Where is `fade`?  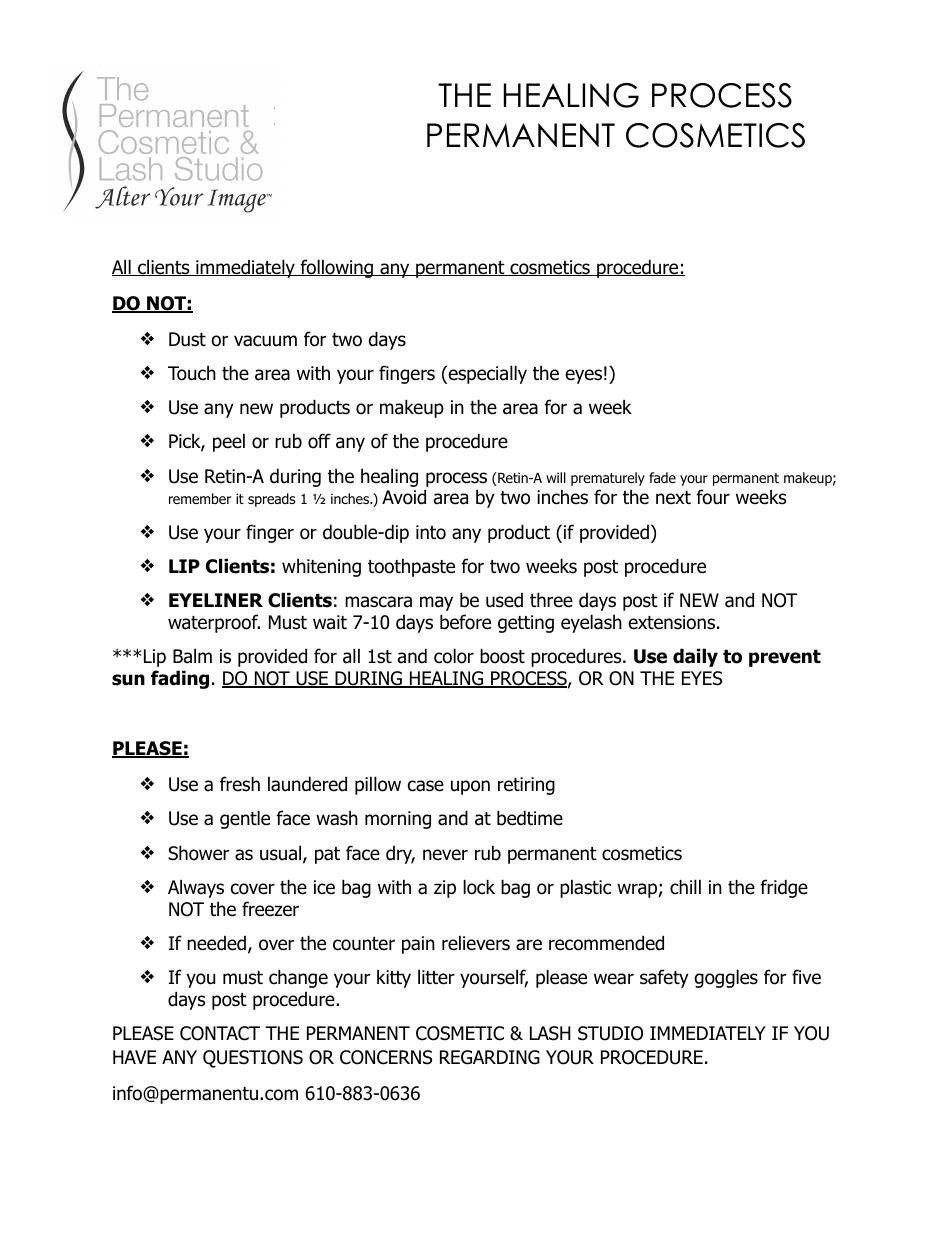
fade is located at coordinates (662, 477).
